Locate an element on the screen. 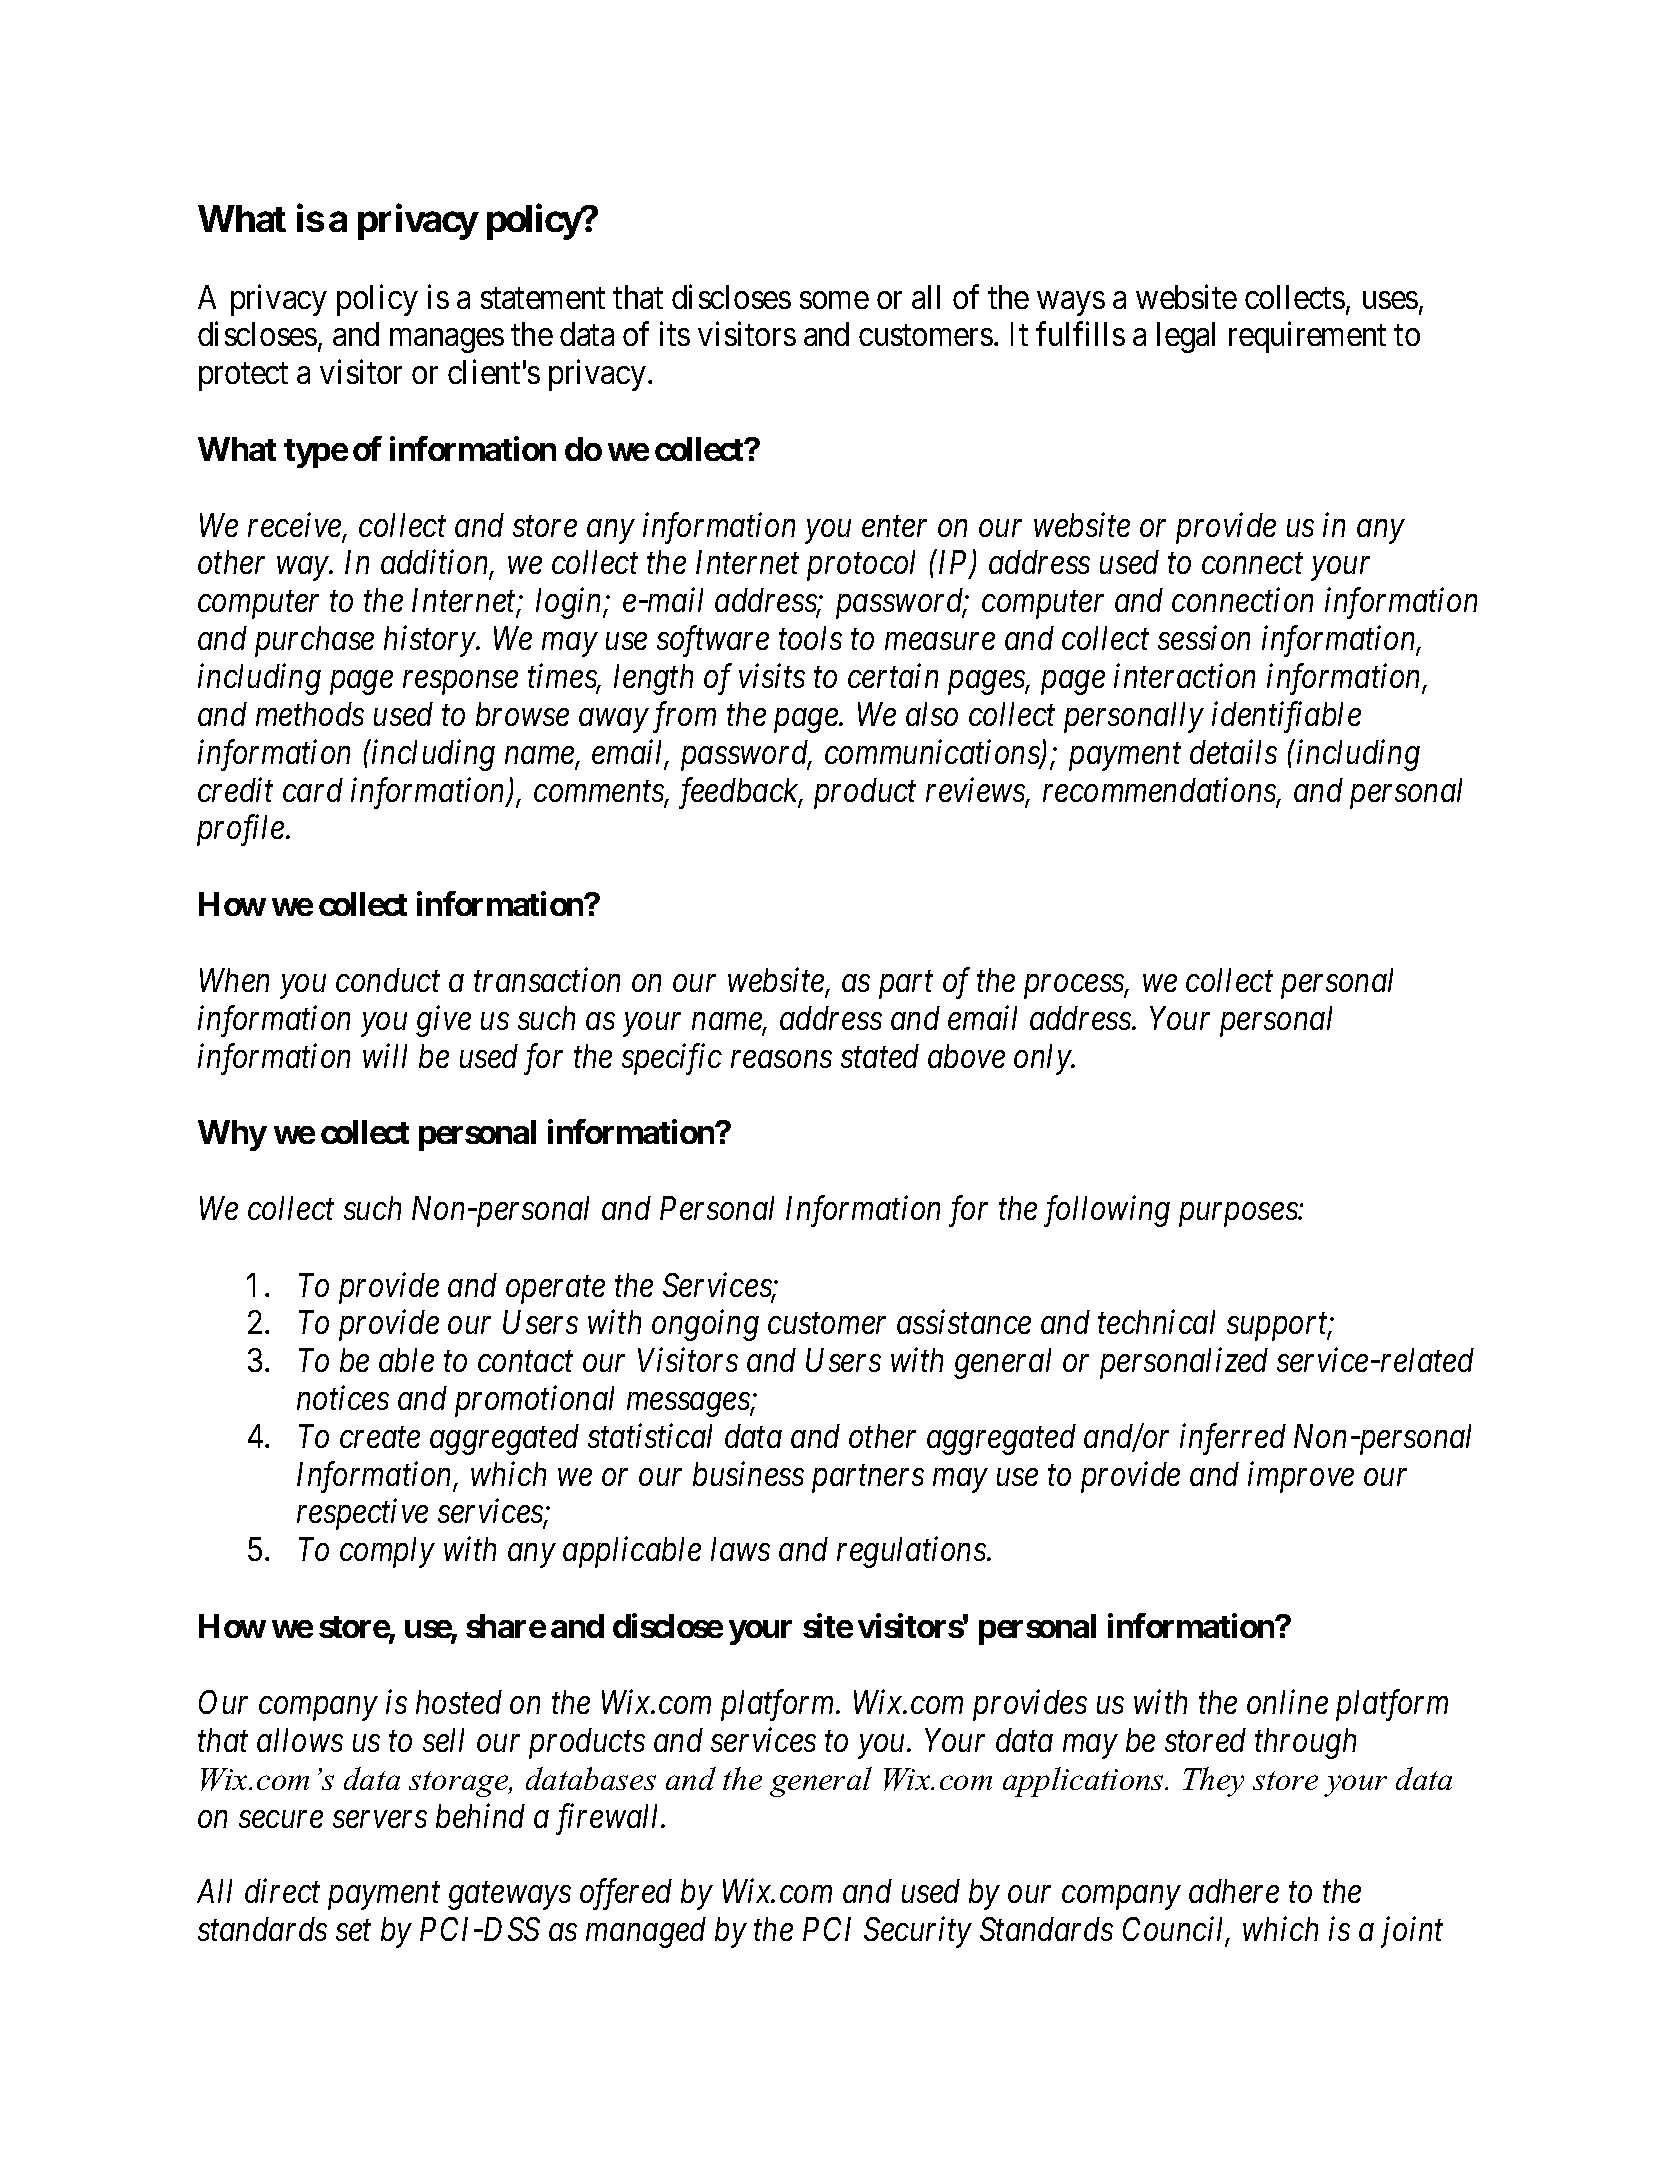  improve is located at coordinates (1301, 1477).
